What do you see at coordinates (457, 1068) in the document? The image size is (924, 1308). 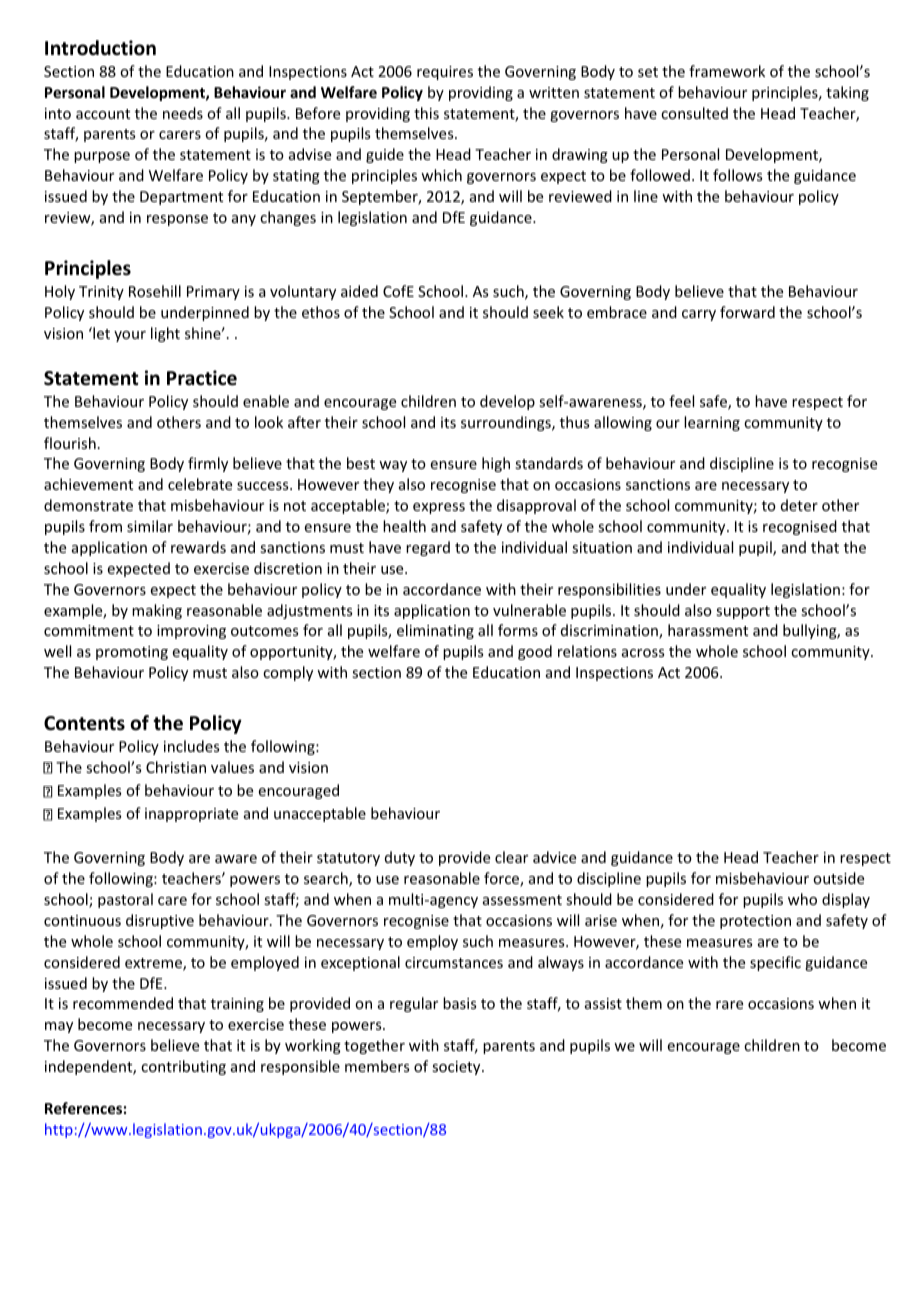 I see `society` at bounding box center [457, 1068].
